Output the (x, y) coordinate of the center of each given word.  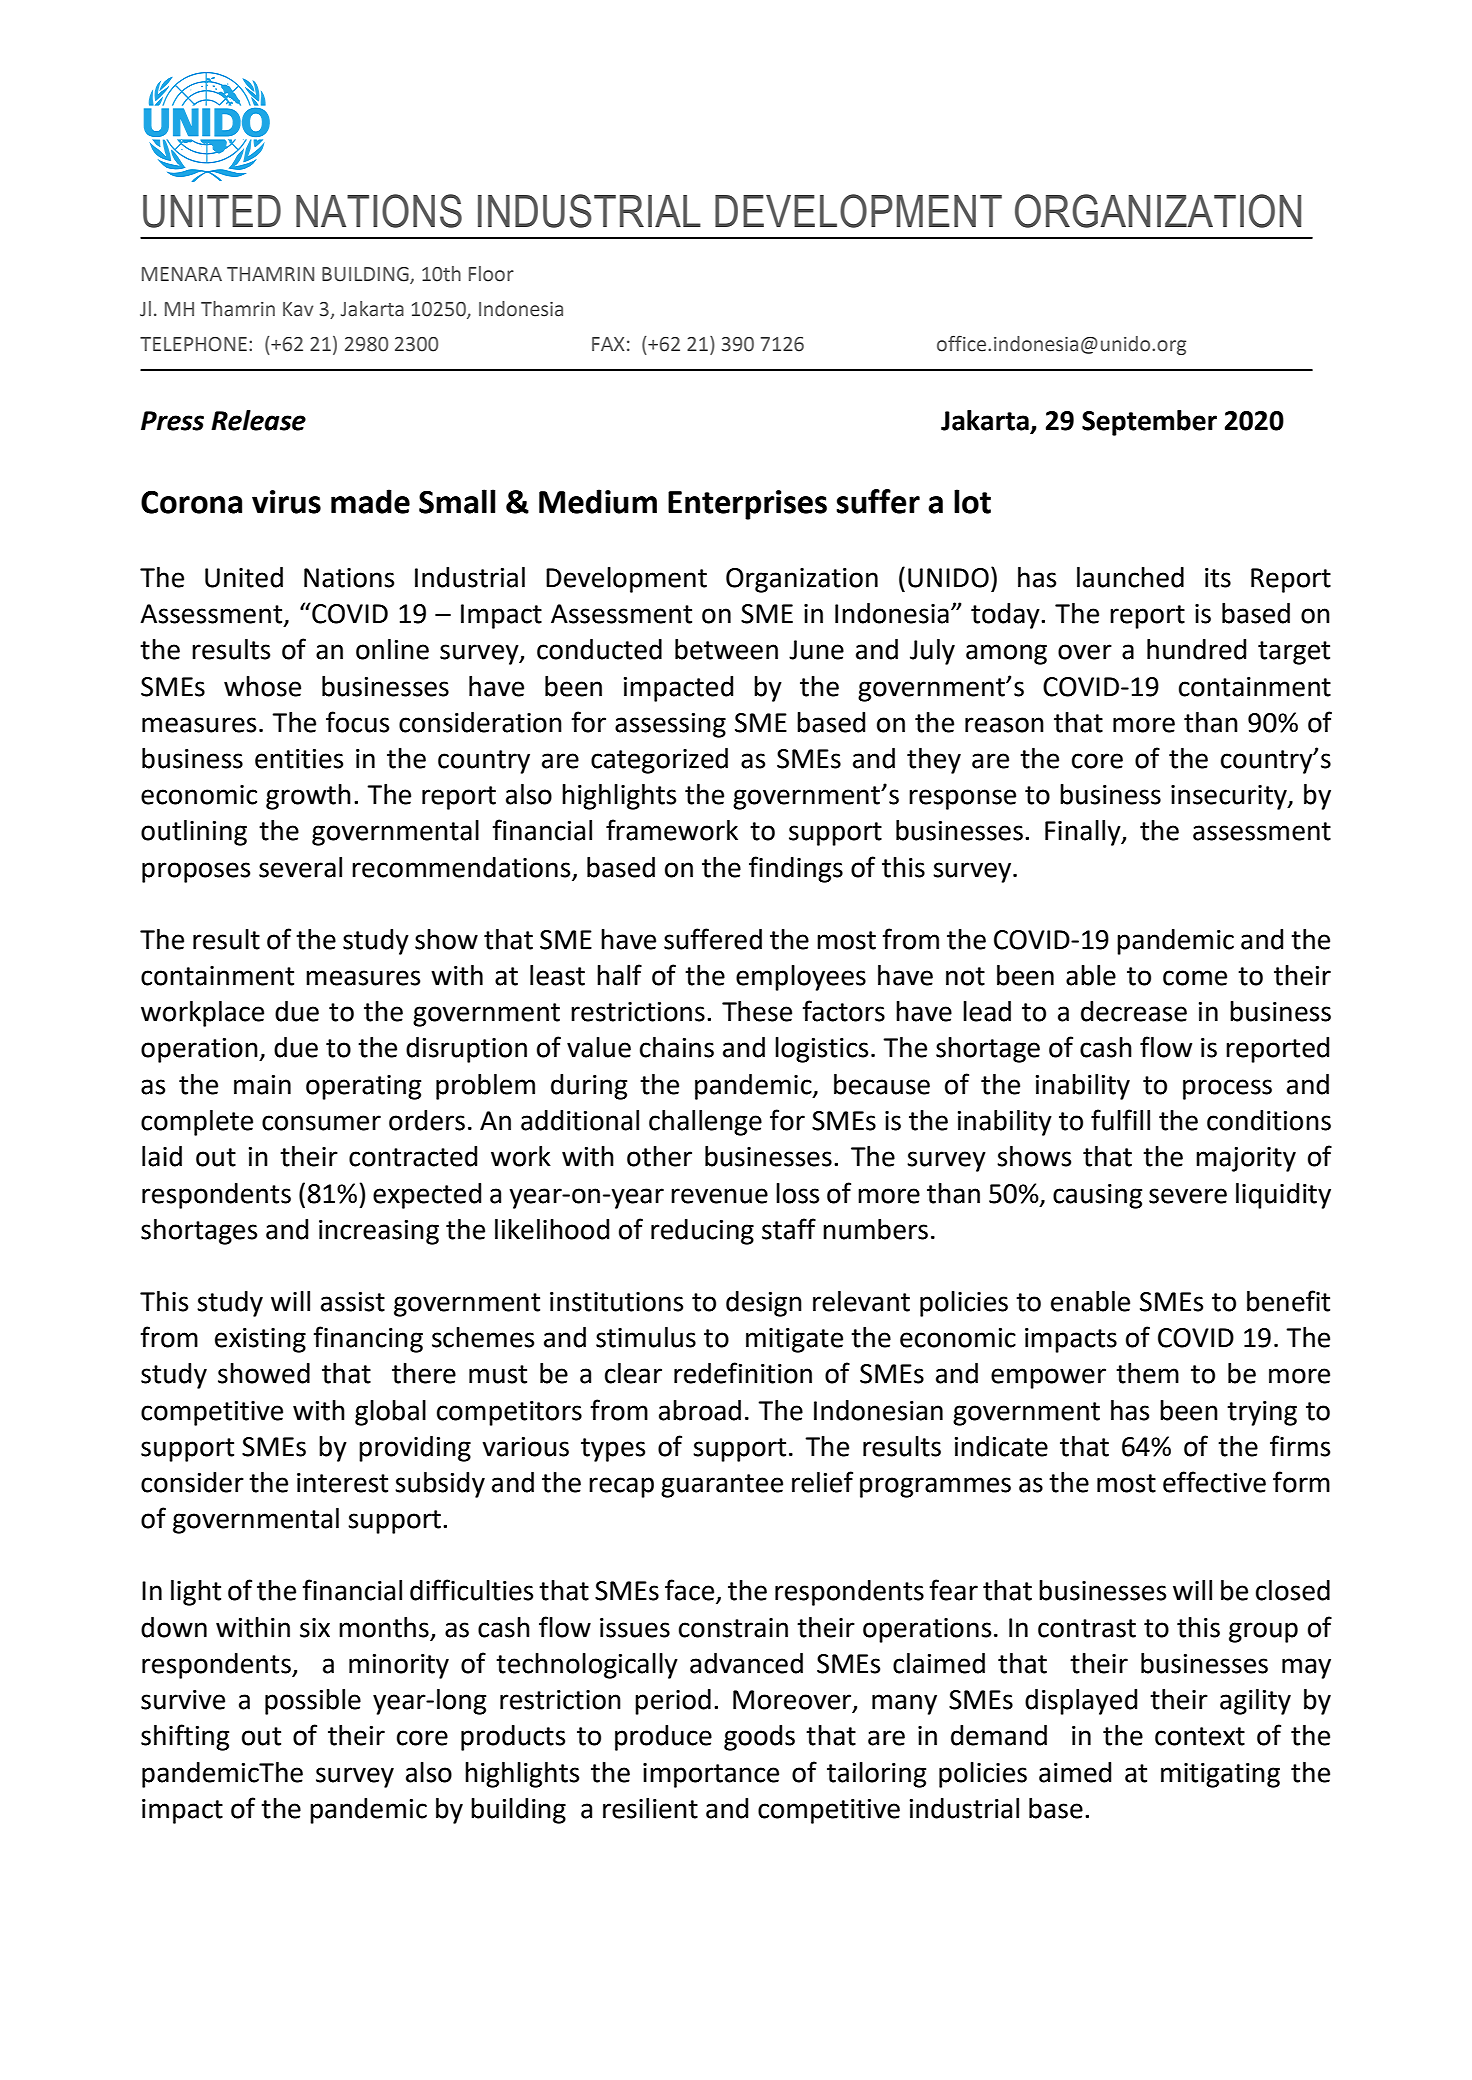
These (757, 1011)
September (1149, 423)
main (262, 1085)
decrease (1134, 1011)
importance (711, 1775)
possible (313, 1702)
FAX (608, 344)
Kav (298, 309)
